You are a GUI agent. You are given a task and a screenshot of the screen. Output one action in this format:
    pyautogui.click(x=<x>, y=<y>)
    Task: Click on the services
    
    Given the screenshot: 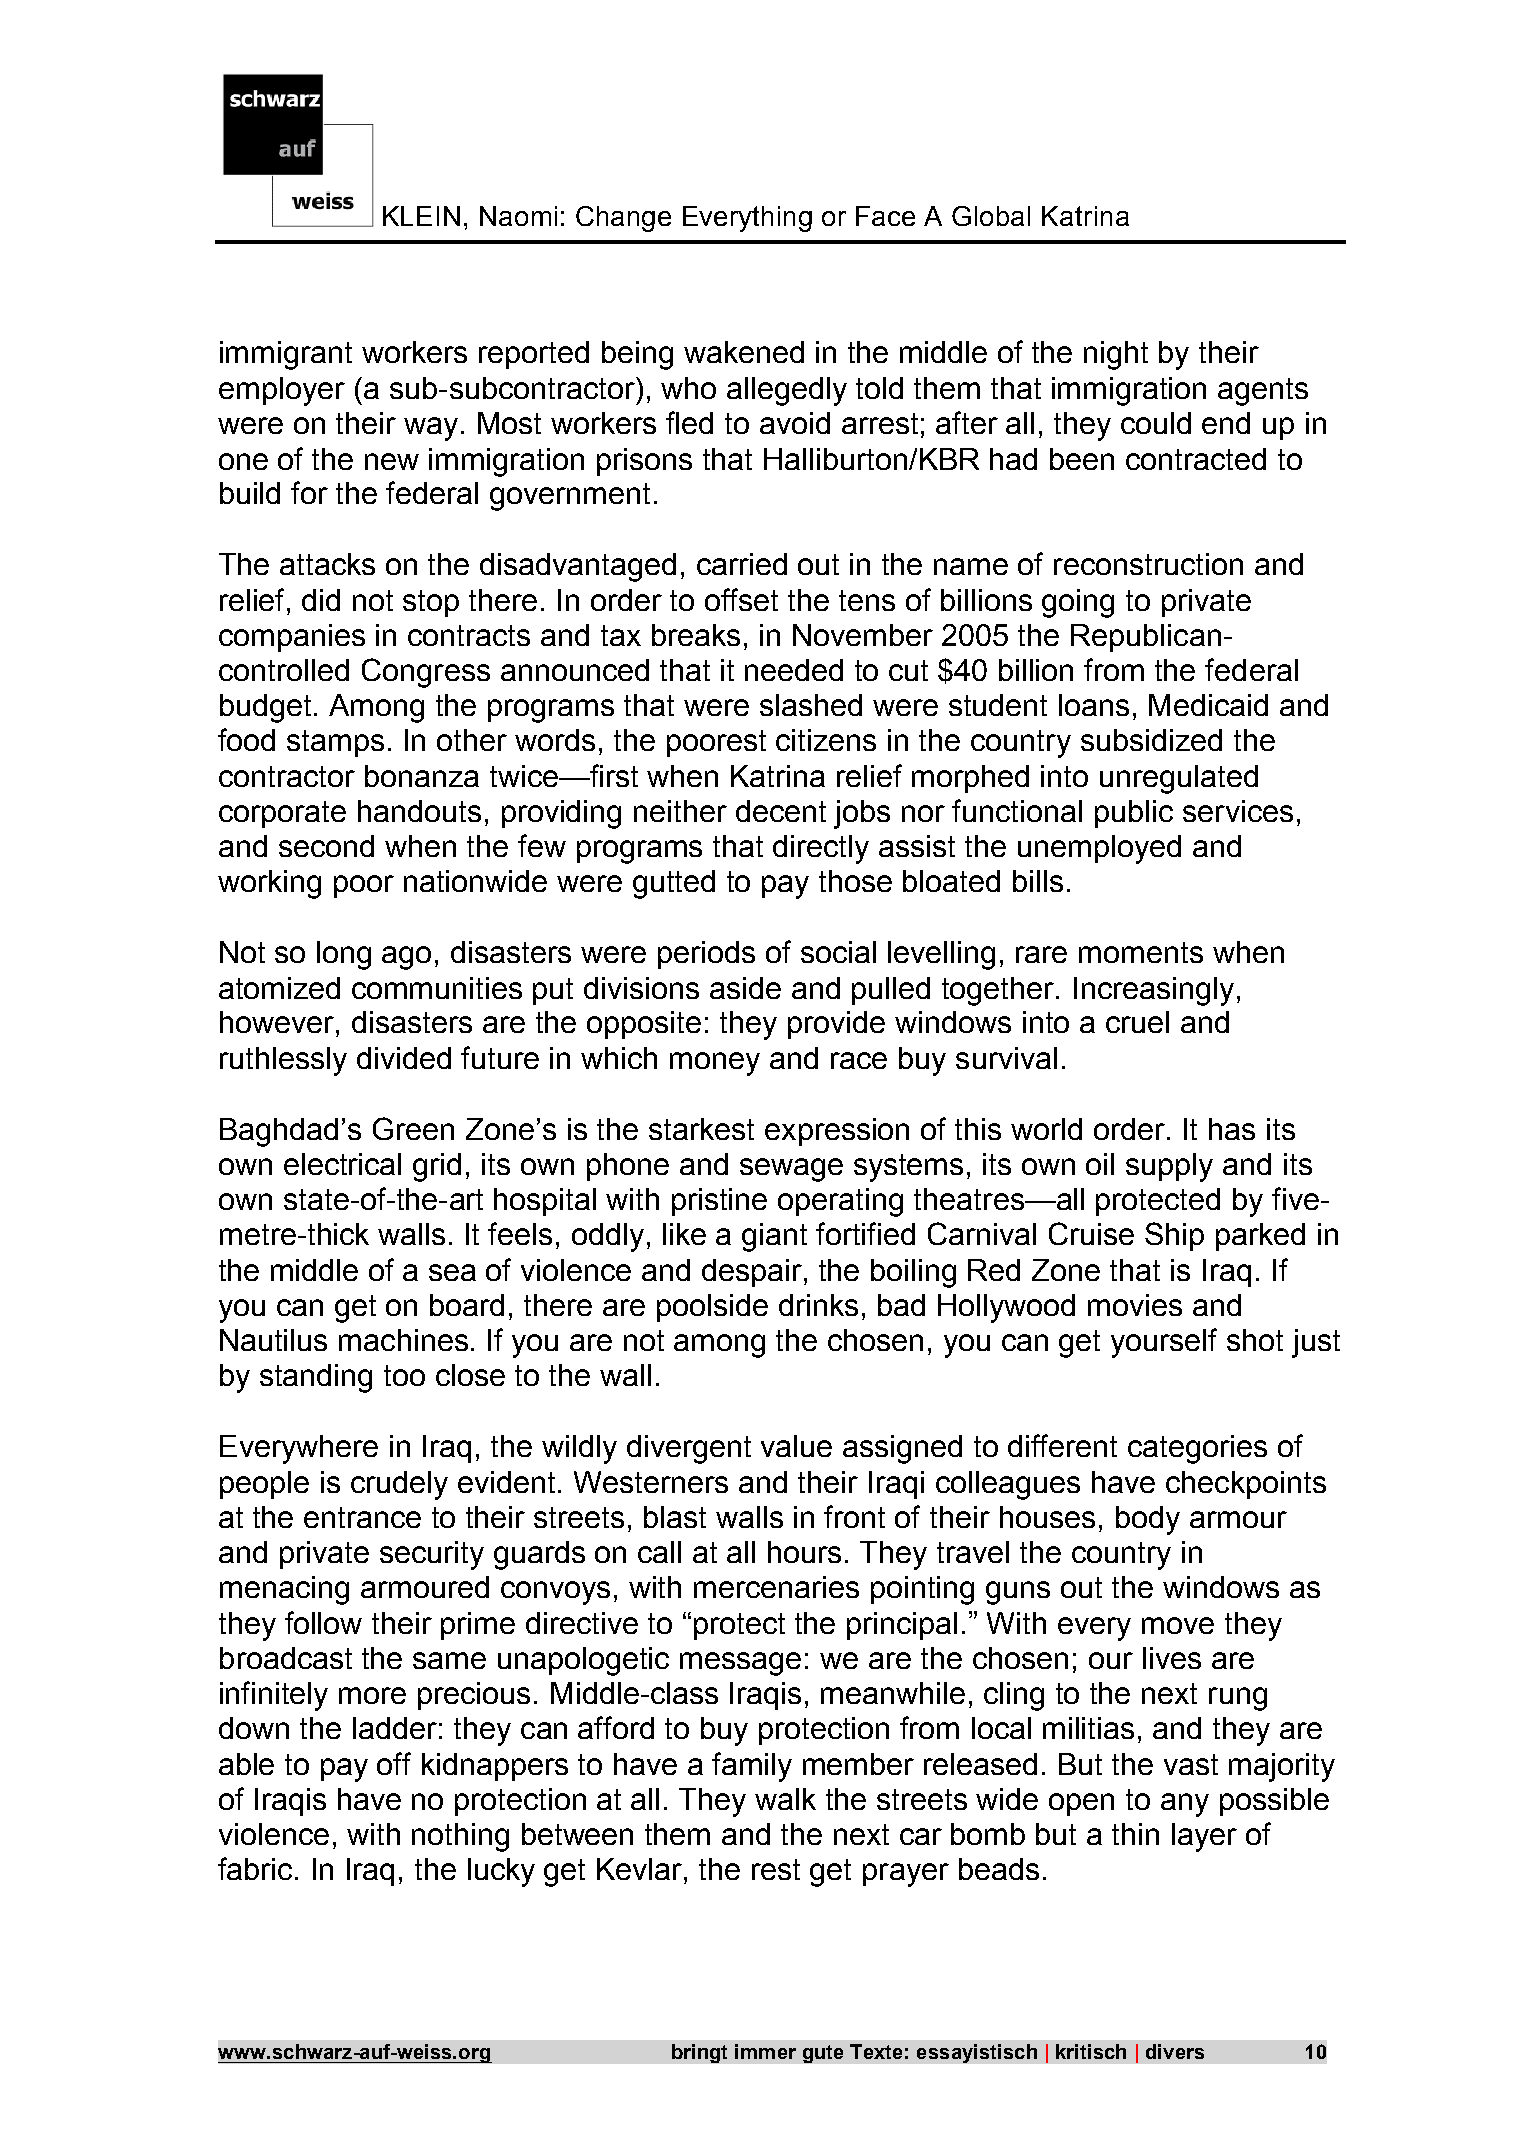 What is the action you would take?
    pyautogui.click(x=1238, y=811)
